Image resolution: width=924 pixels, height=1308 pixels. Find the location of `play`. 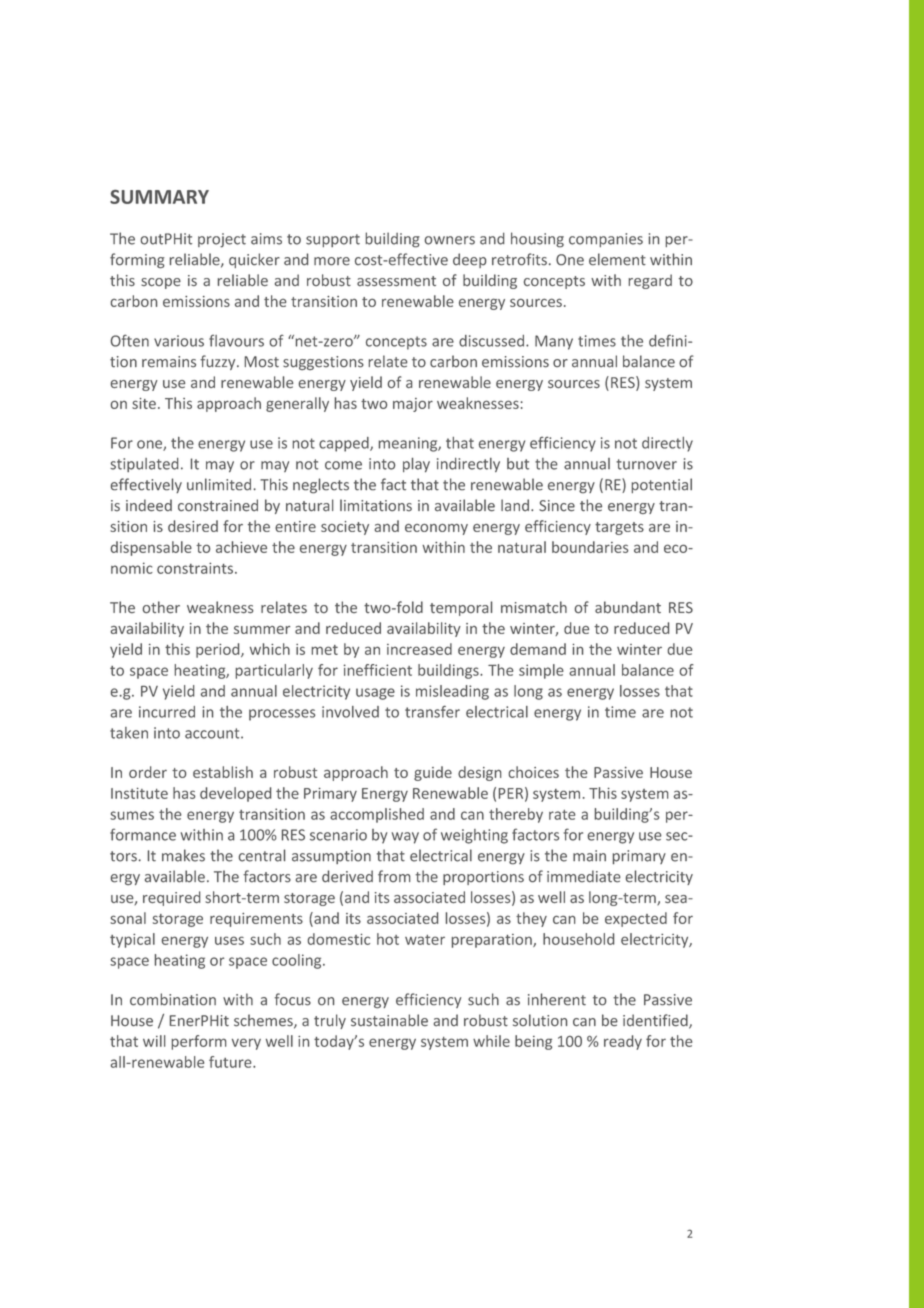

play is located at coordinates (416, 465).
